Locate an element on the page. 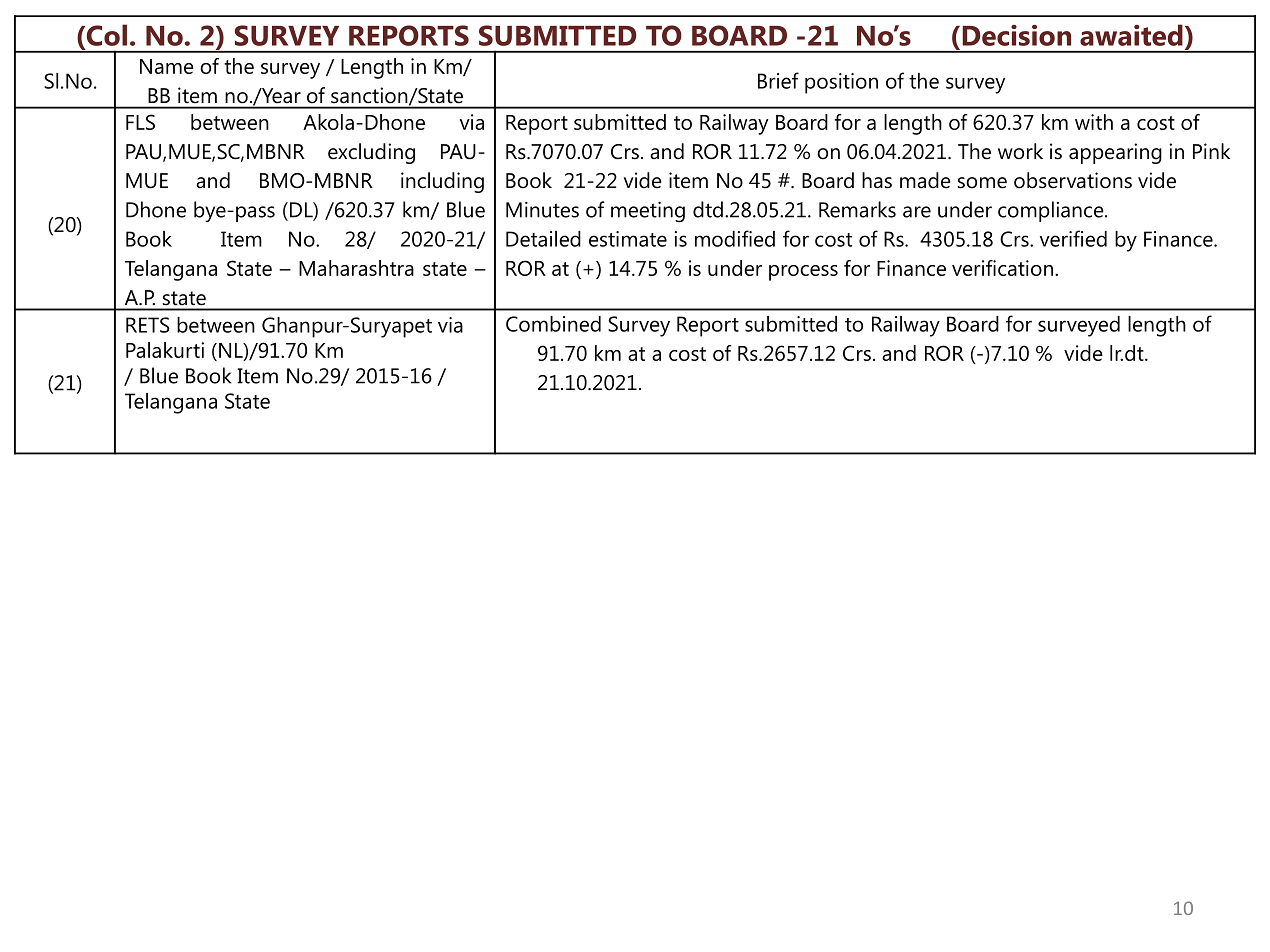 Image resolution: width=1270 pixels, height=952 pixels. meeting is located at coordinates (648, 212).
